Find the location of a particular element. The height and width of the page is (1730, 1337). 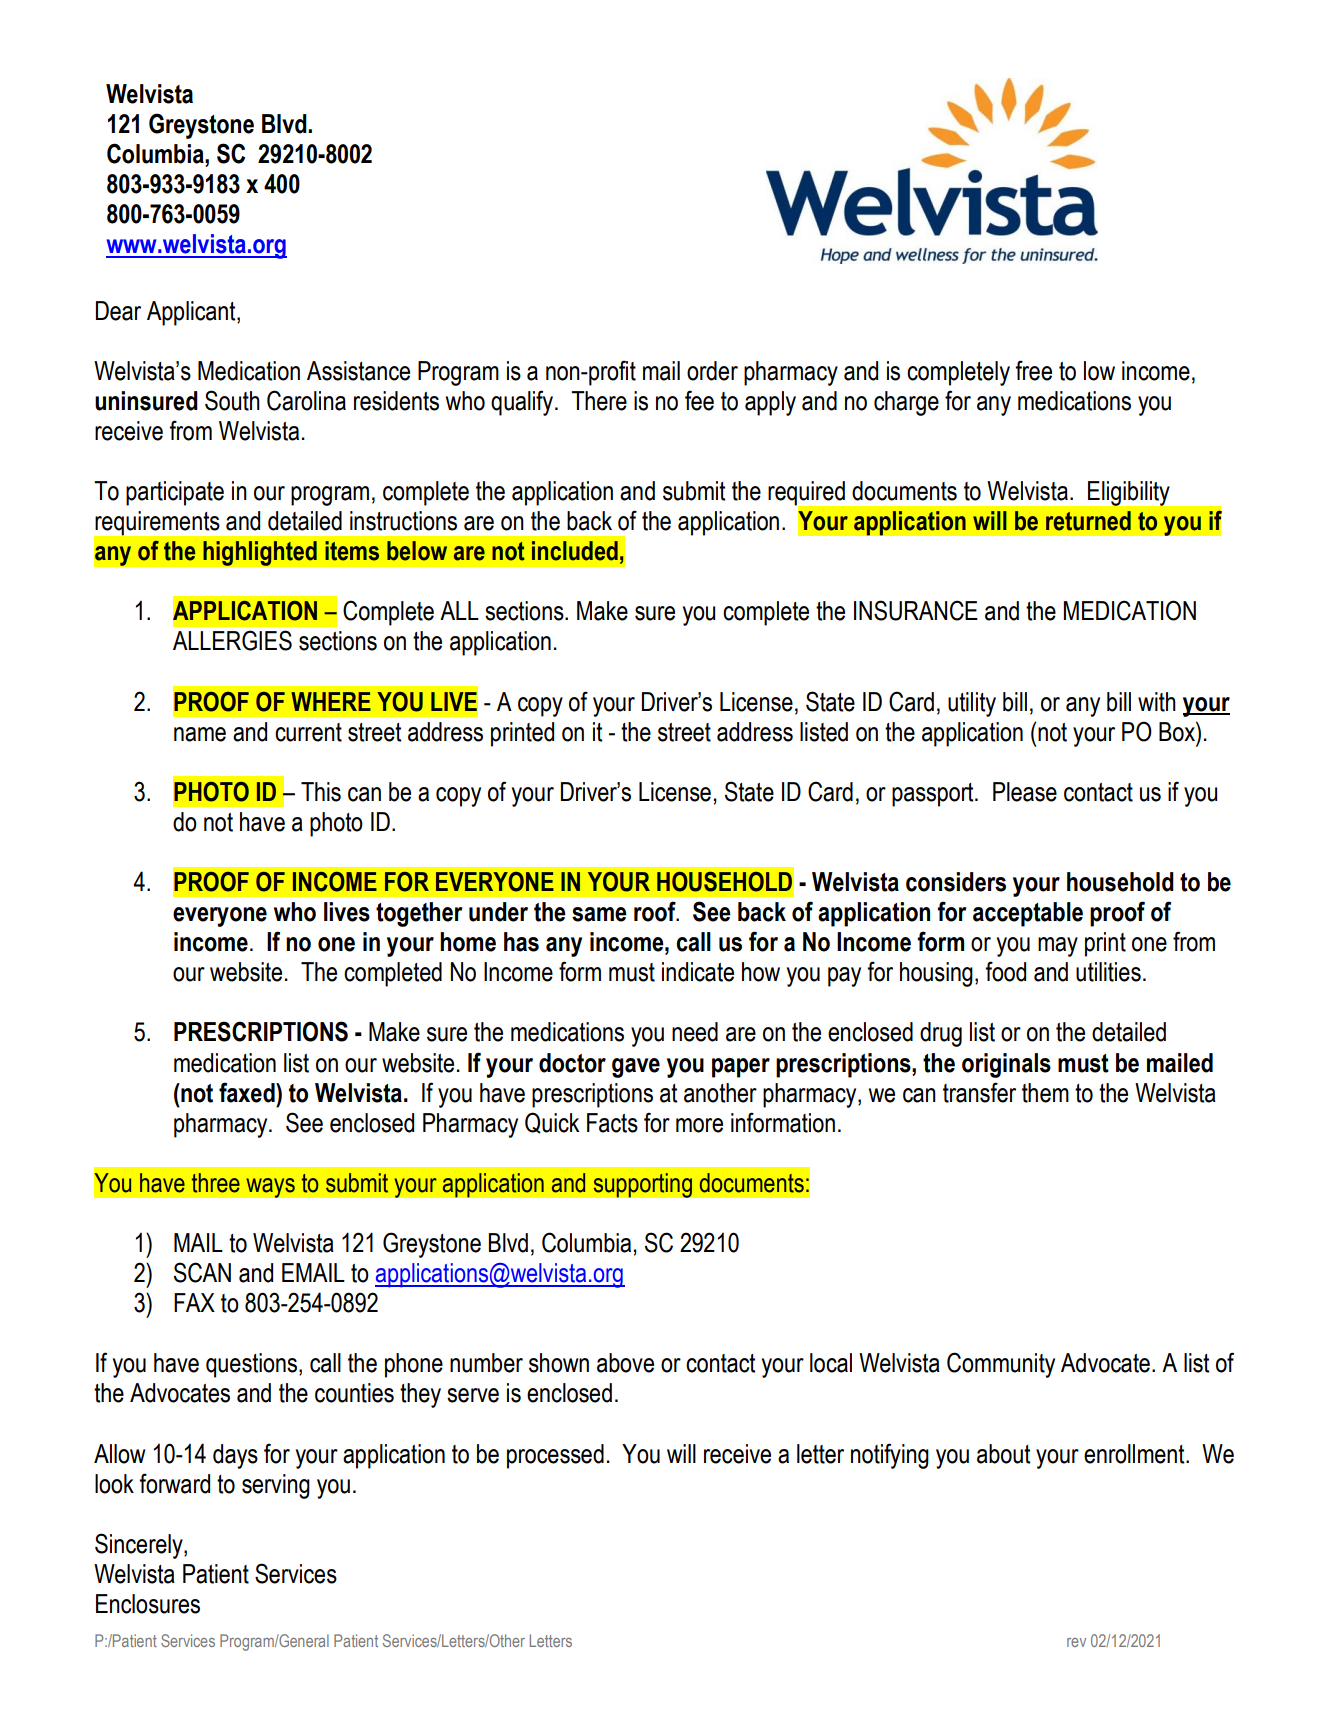

questions is located at coordinates (251, 1365).
